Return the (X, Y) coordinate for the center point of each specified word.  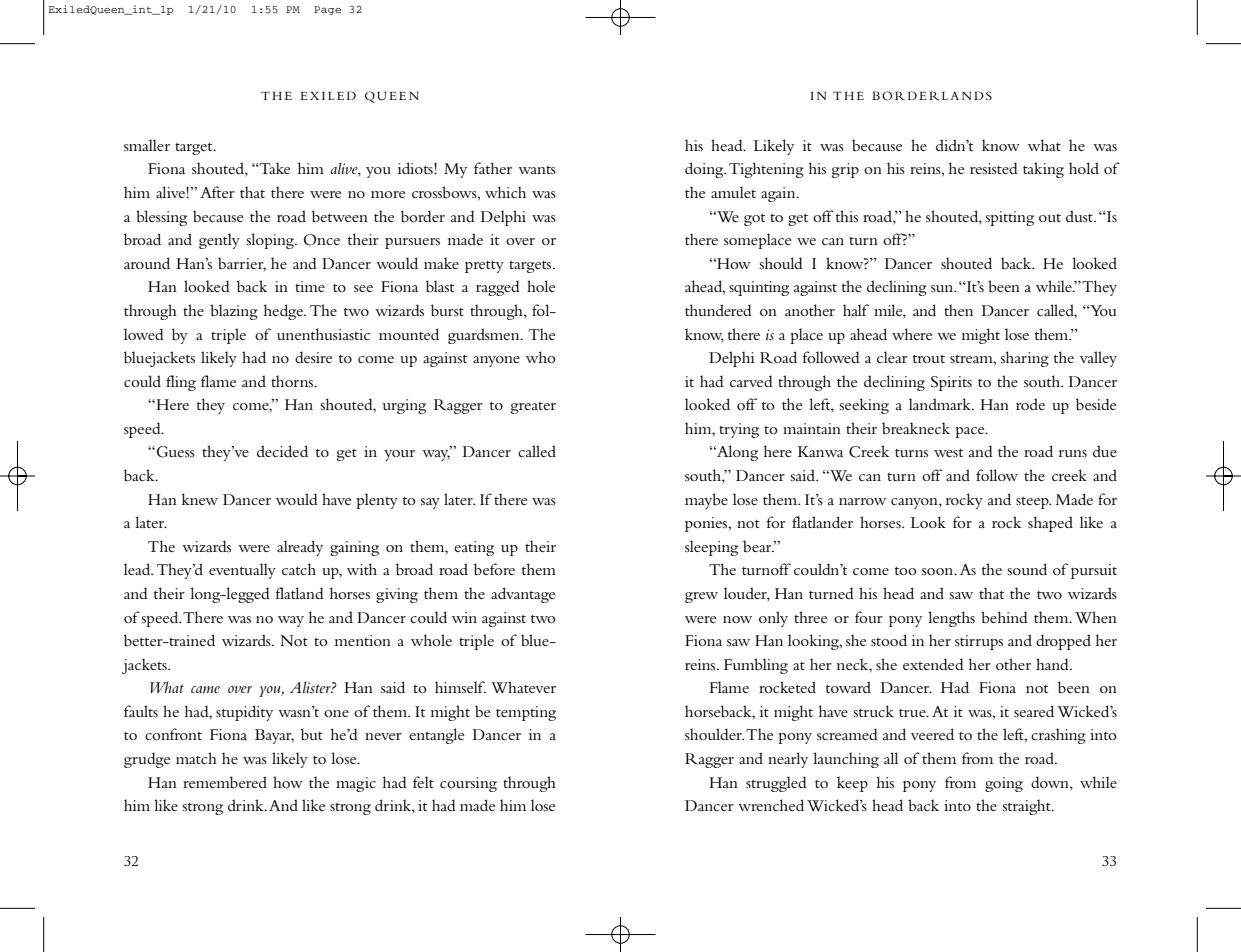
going (1004, 784)
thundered (718, 310)
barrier (242, 264)
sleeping (711, 548)
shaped (1050, 524)
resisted (994, 168)
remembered (225, 782)
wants (537, 170)
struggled (776, 784)
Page (327, 10)
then (958, 310)
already (300, 548)
